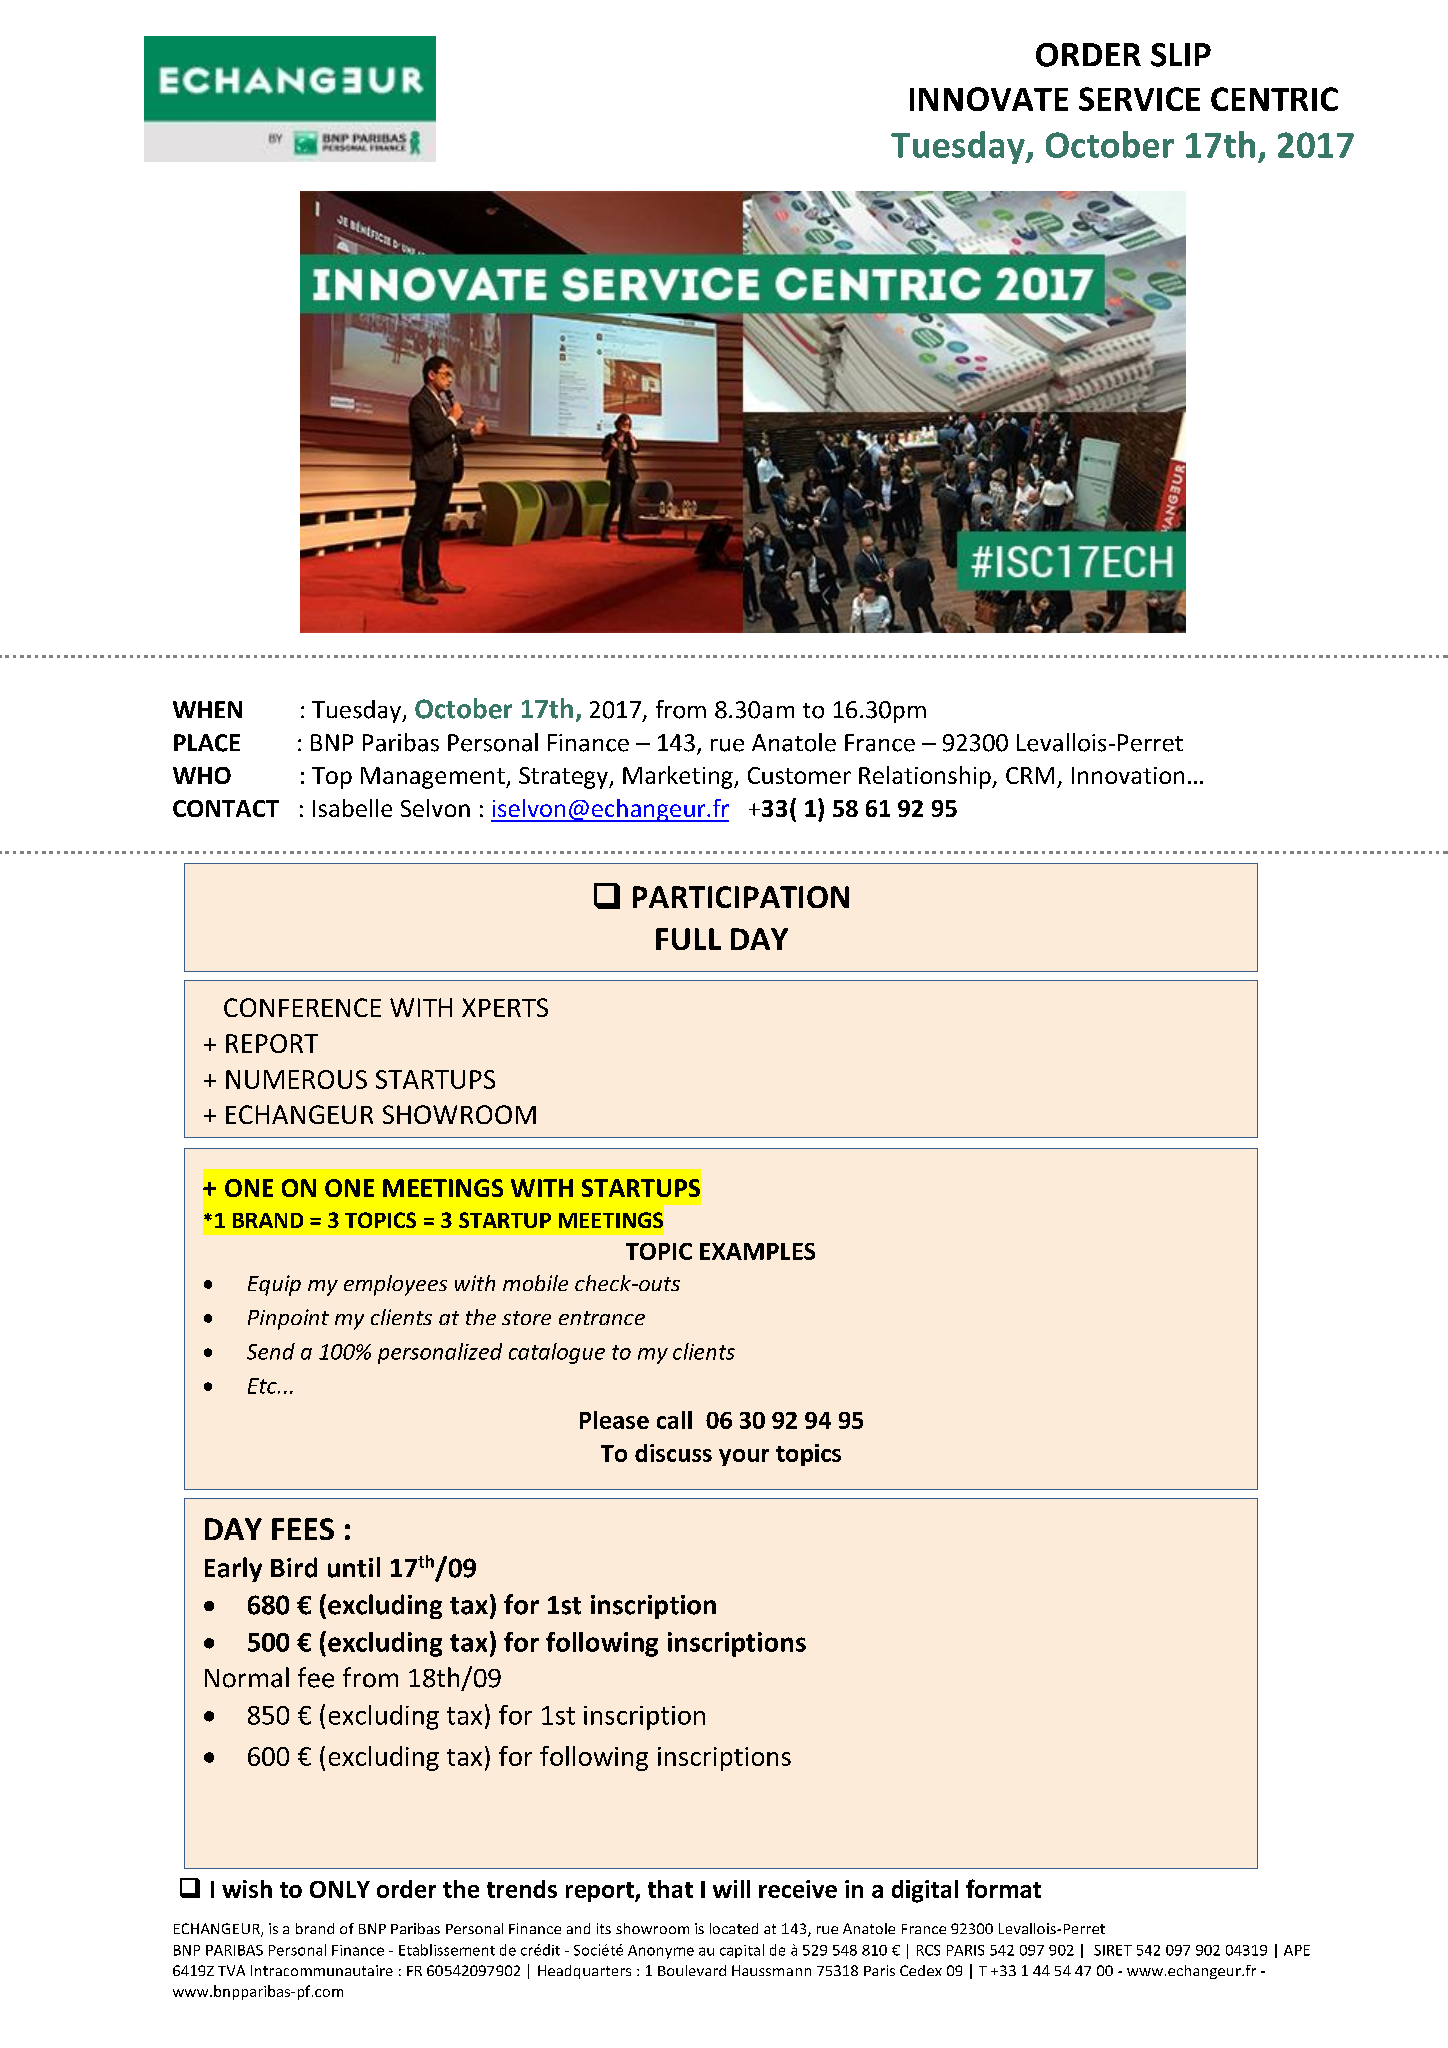  I want to click on Pinpoint, so click(288, 1319).
